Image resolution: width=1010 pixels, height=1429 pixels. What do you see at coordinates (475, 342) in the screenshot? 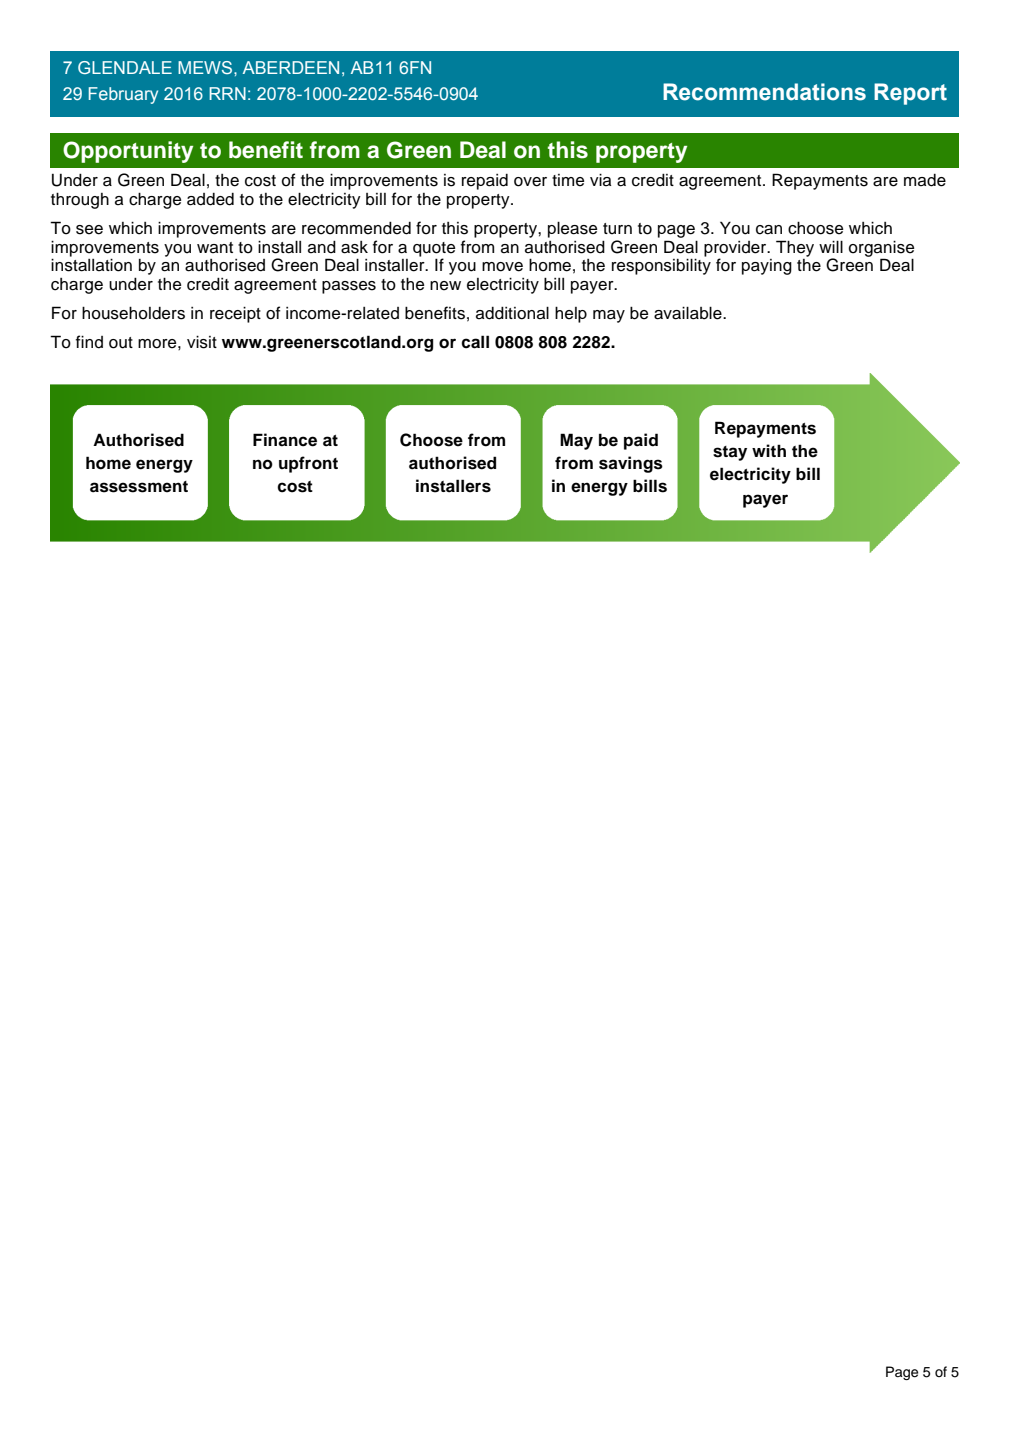
I see `call` at bounding box center [475, 342].
